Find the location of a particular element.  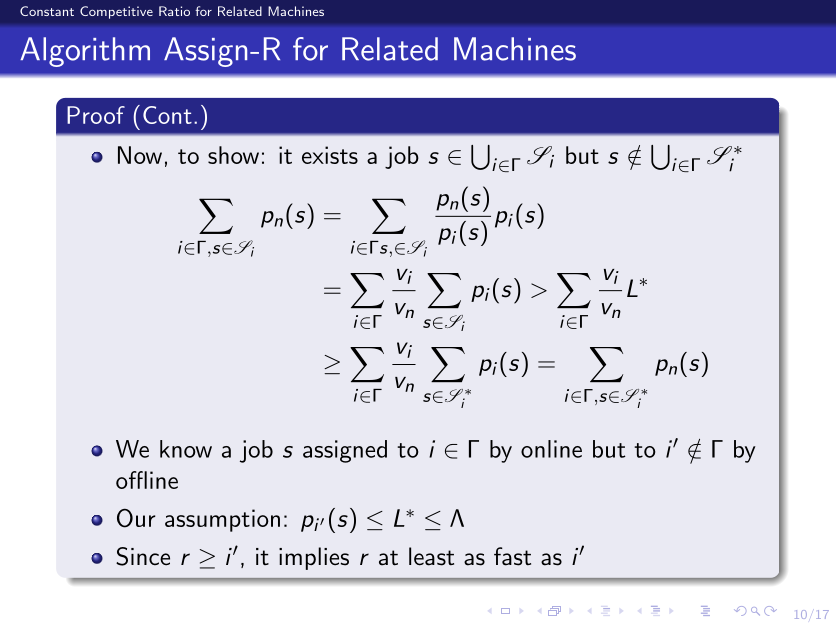

Proof is located at coordinates (96, 115).
